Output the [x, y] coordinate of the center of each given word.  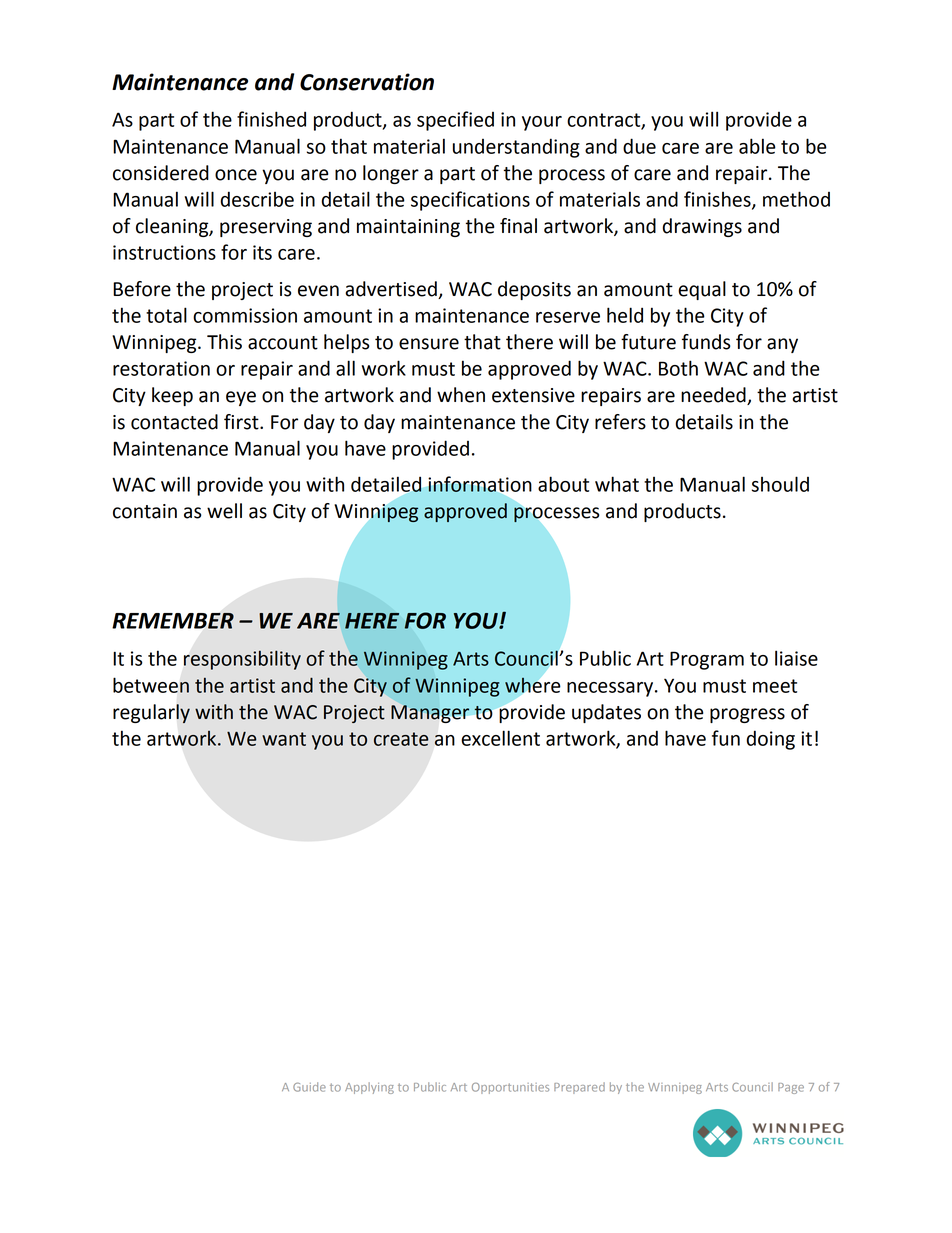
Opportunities [510, 1088]
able [757, 146]
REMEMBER [173, 620]
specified [455, 121]
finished [271, 119]
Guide [309, 1087]
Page [791, 1088]
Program [707, 660]
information [480, 484]
